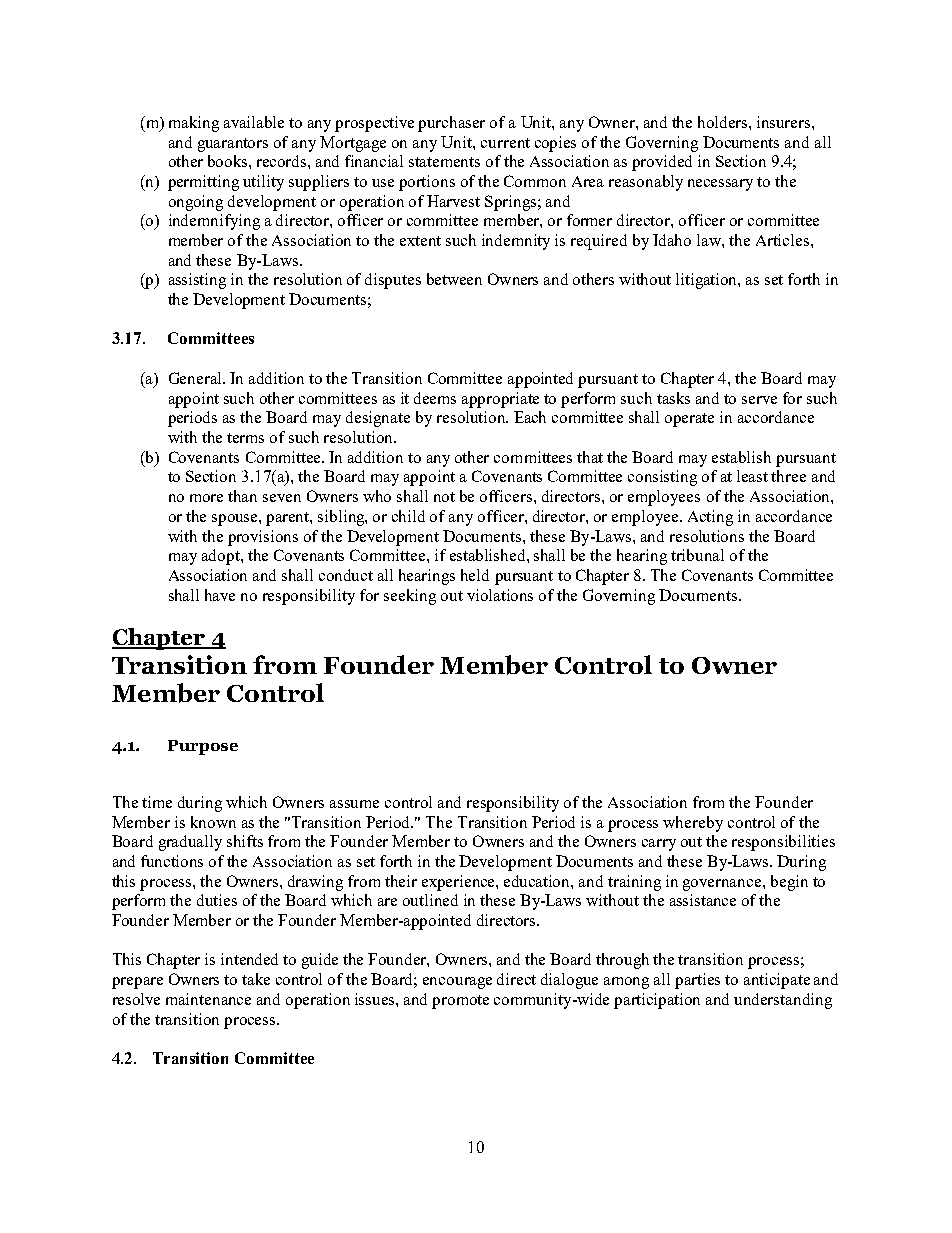 The image size is (952, 1233). Describe the element at coordinates (444, 162) in the screenshot. I see `statements` at that location.
